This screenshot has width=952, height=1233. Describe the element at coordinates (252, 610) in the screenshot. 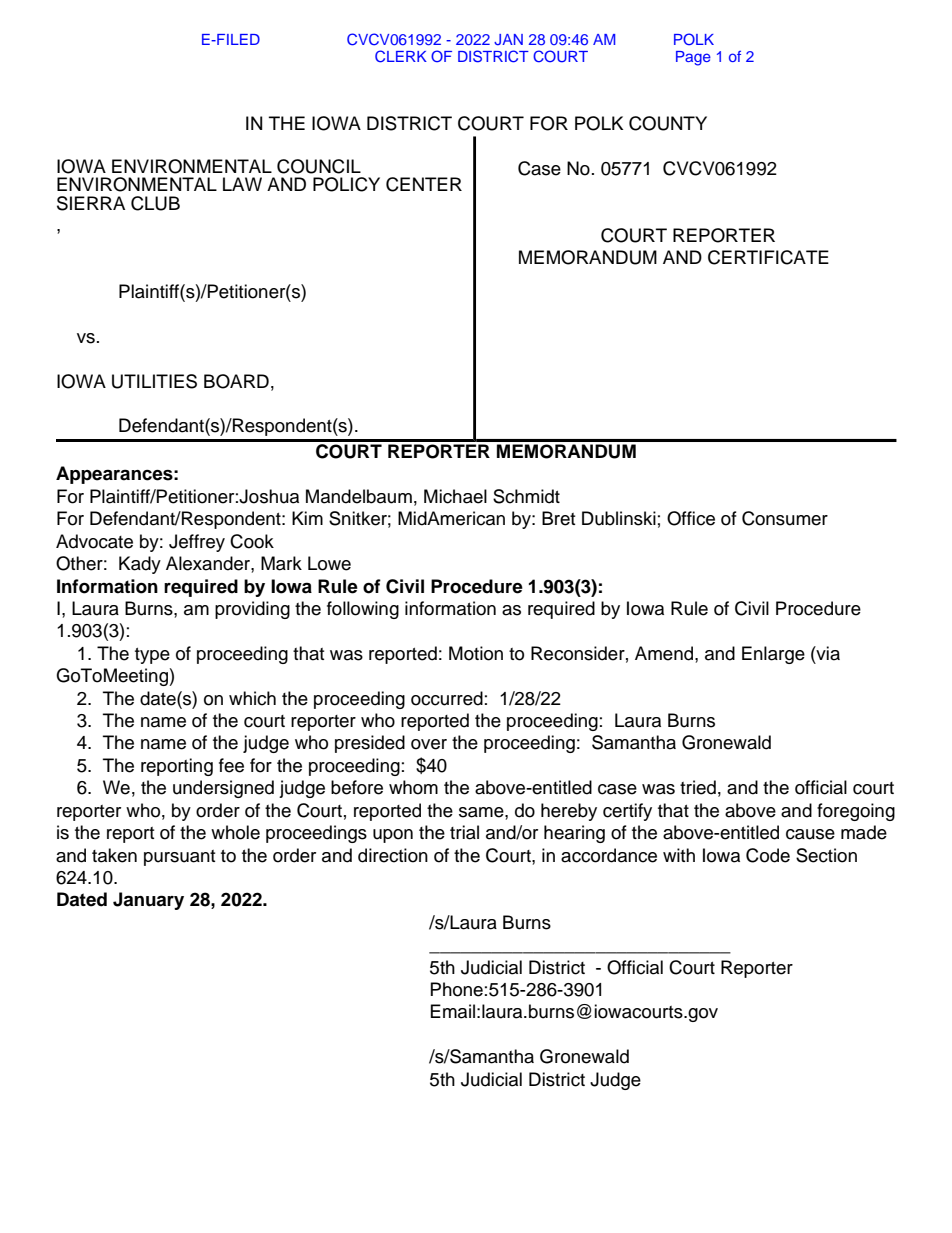

I see `providing` at that location.
